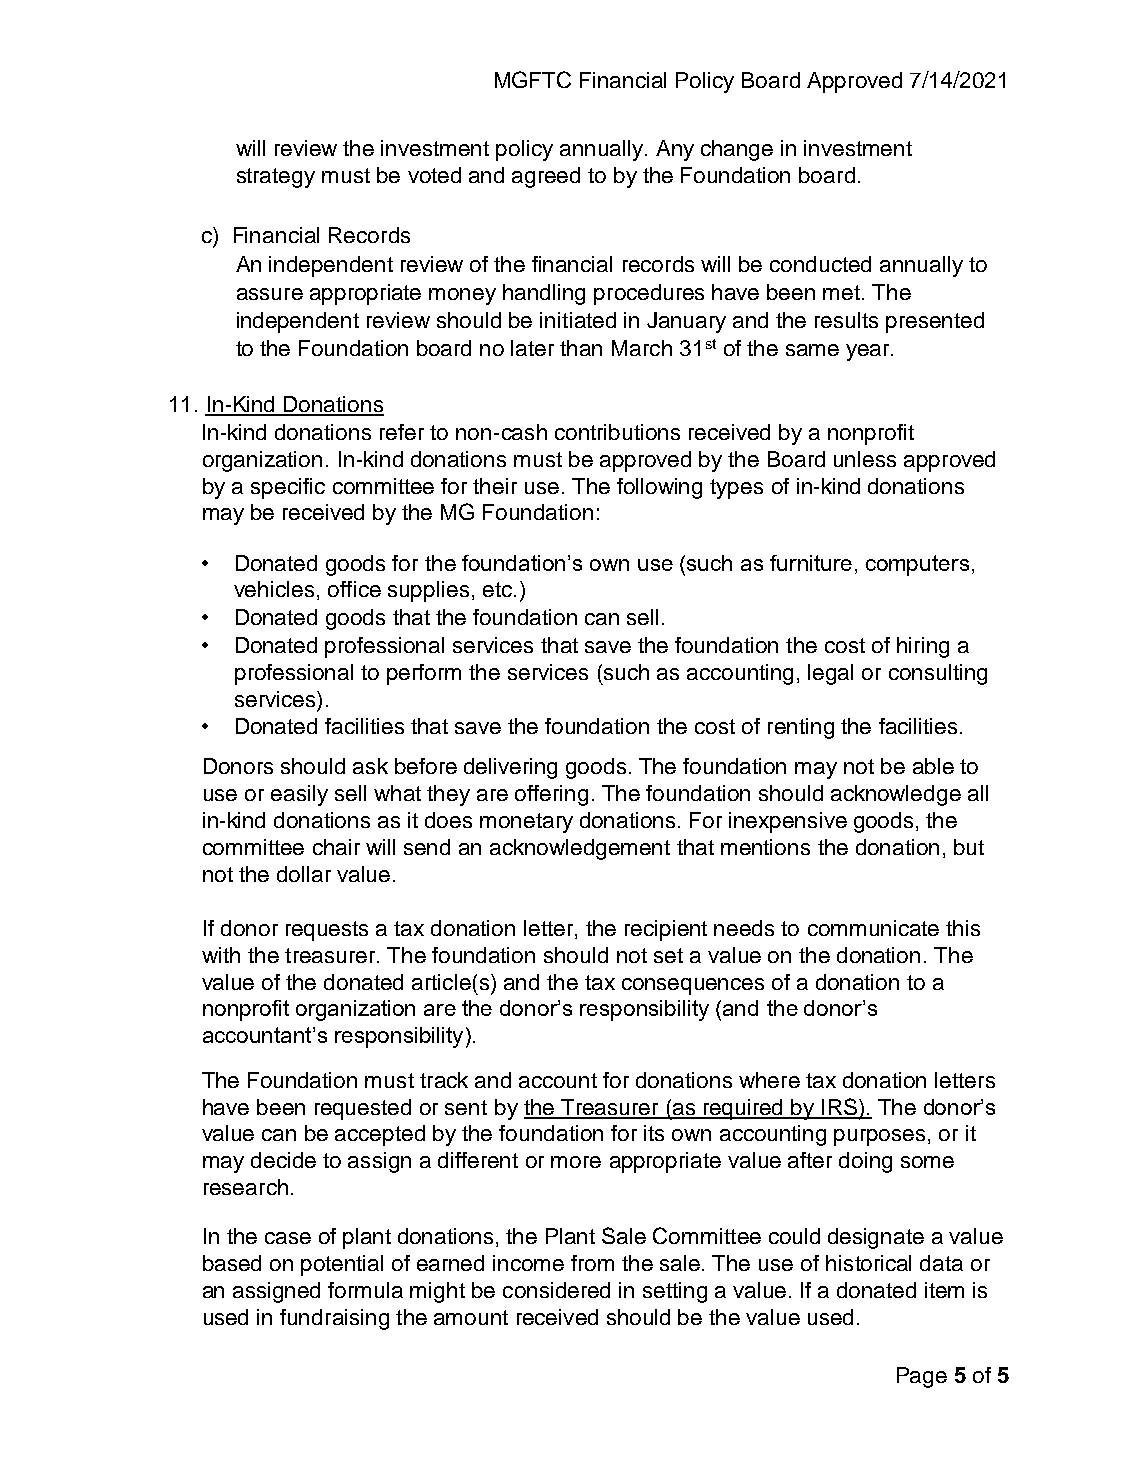  I want to click on considered, so click(556, 1290).
